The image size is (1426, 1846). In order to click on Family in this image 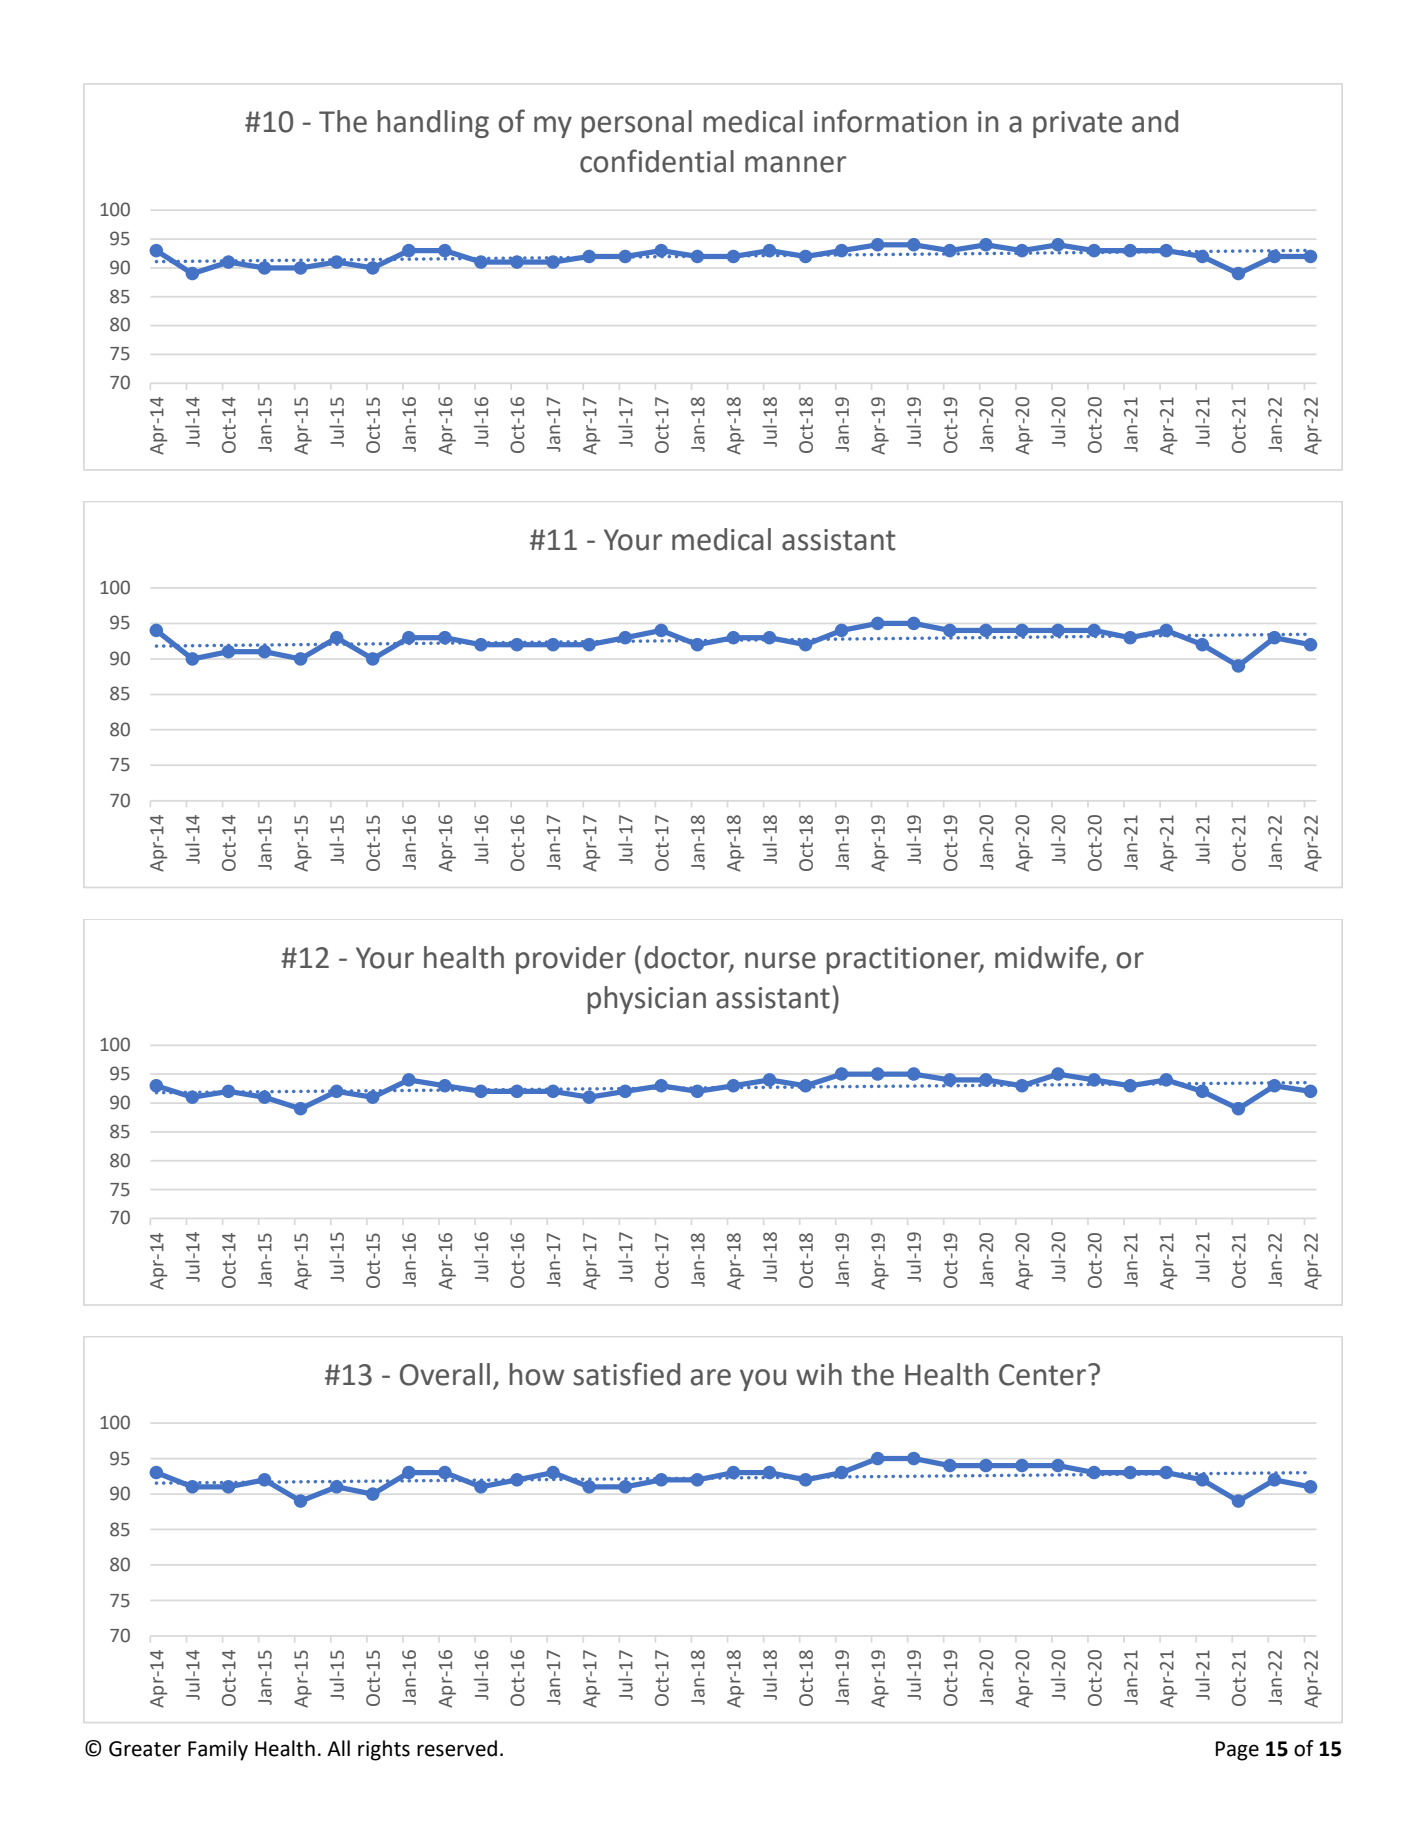, I will do `click(218, 1750)`.
